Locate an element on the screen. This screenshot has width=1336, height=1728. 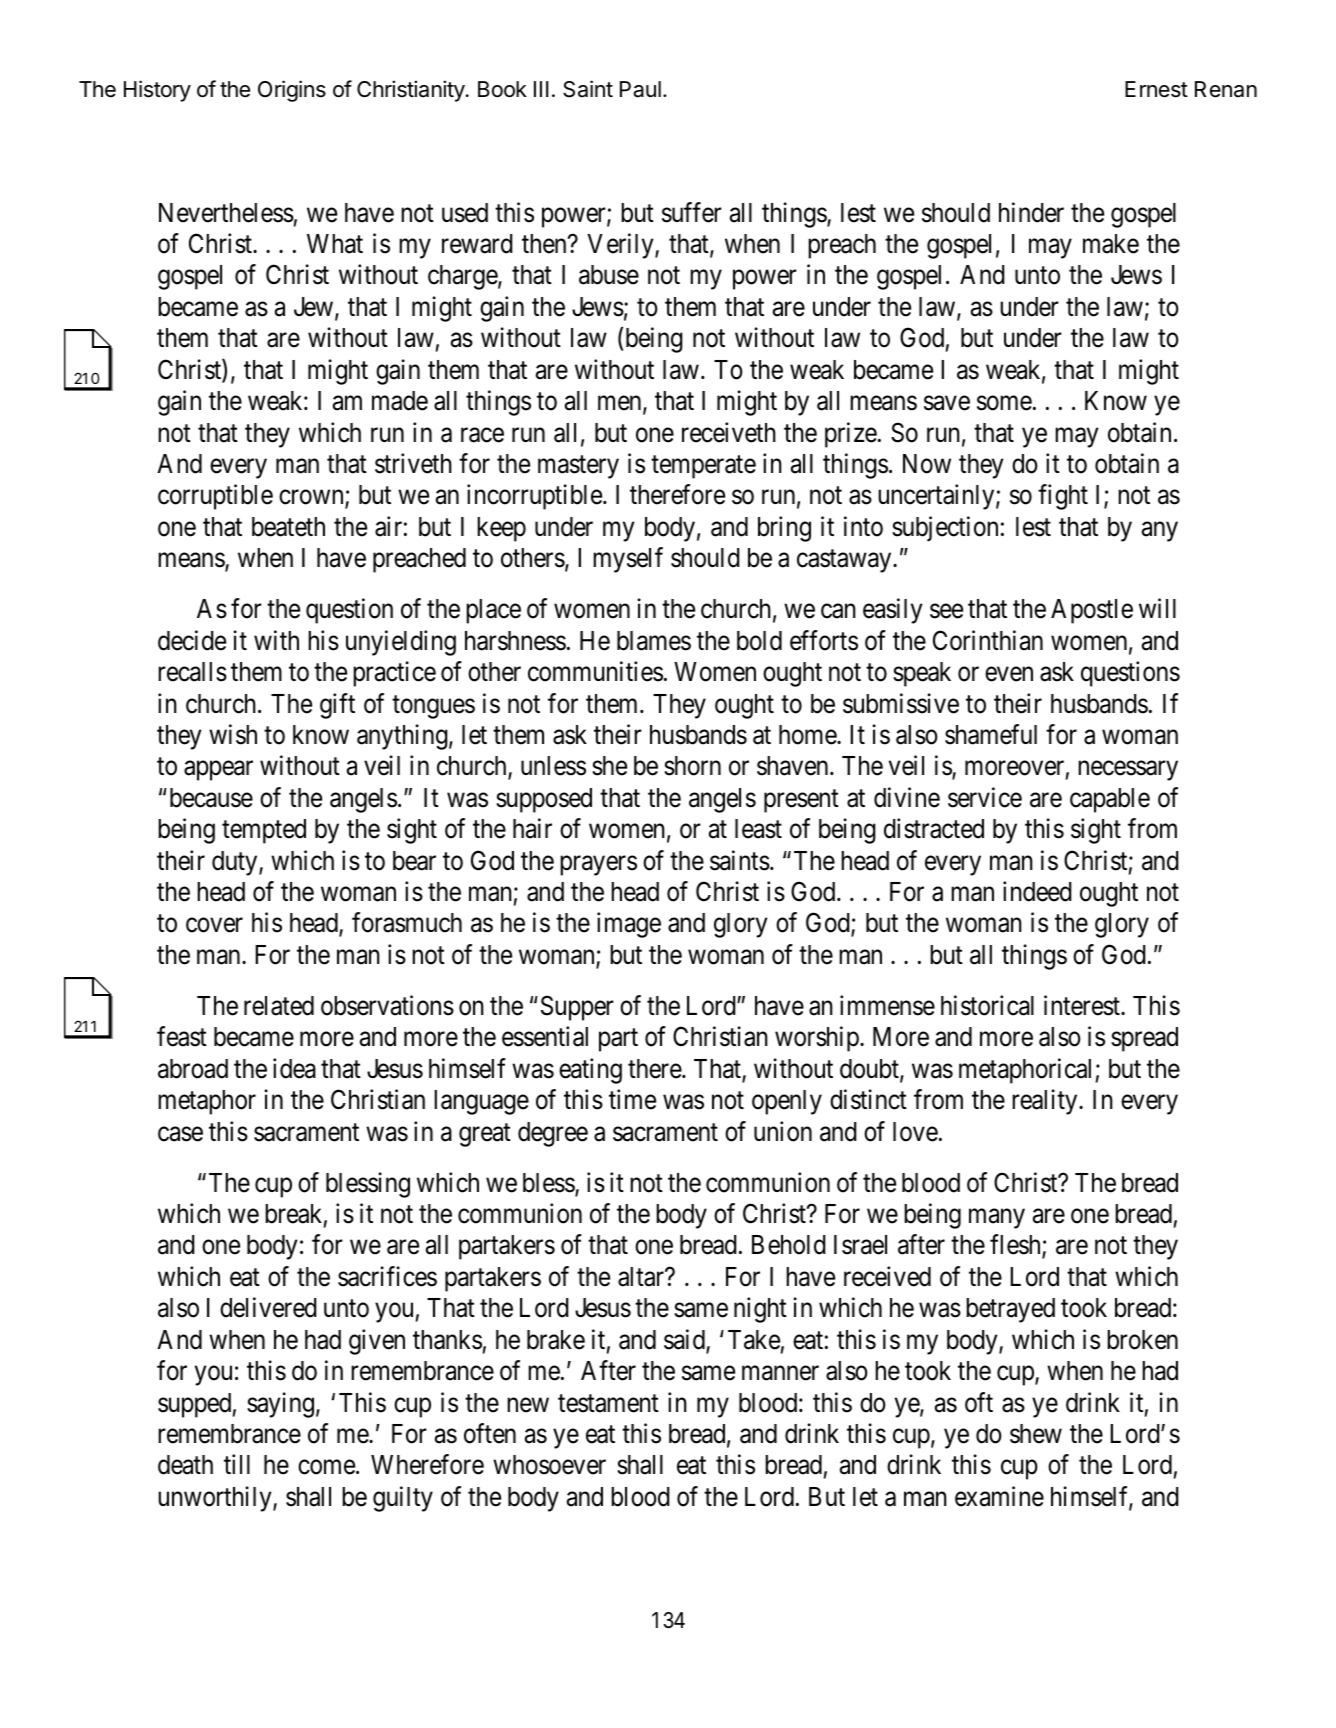
interest is located at coordinates (1083, 1005).
